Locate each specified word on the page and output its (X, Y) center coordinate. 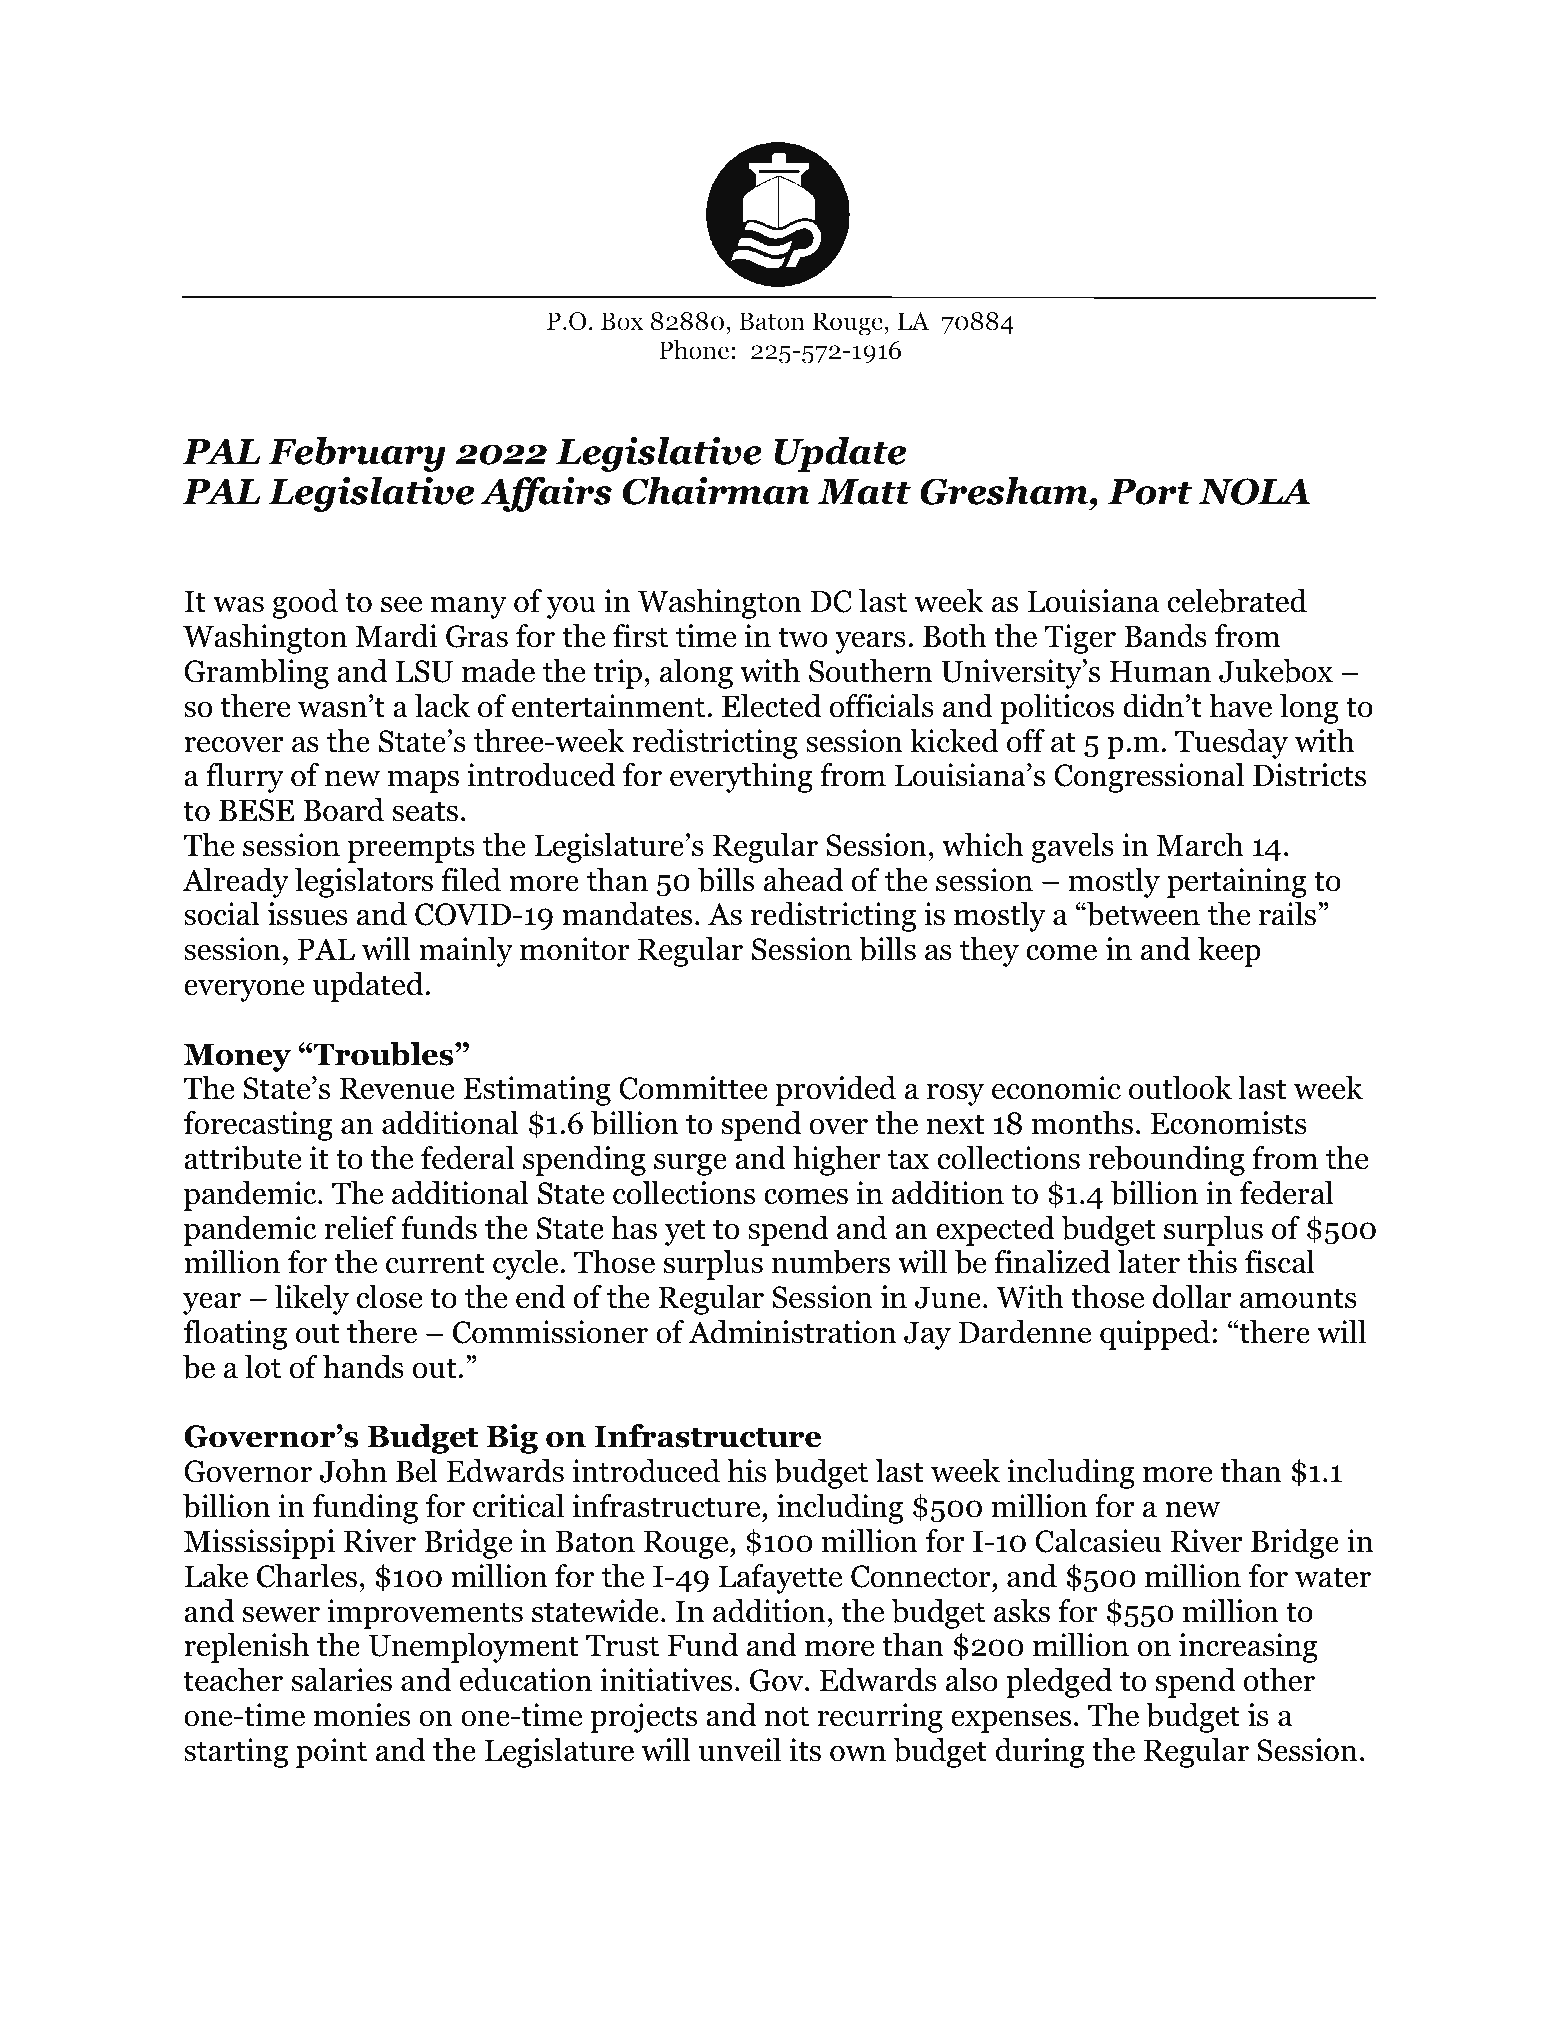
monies (361, 1715)
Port (1150, 492)
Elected (771, 706)
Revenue (397, 1088)
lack (442, 706)
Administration (792, 1332)
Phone (694, 350)
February (357, 454)
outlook (1180, 1088)
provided (836, 1091)
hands (363, 1367)
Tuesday (1231, 744)
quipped (1155, 1335)
